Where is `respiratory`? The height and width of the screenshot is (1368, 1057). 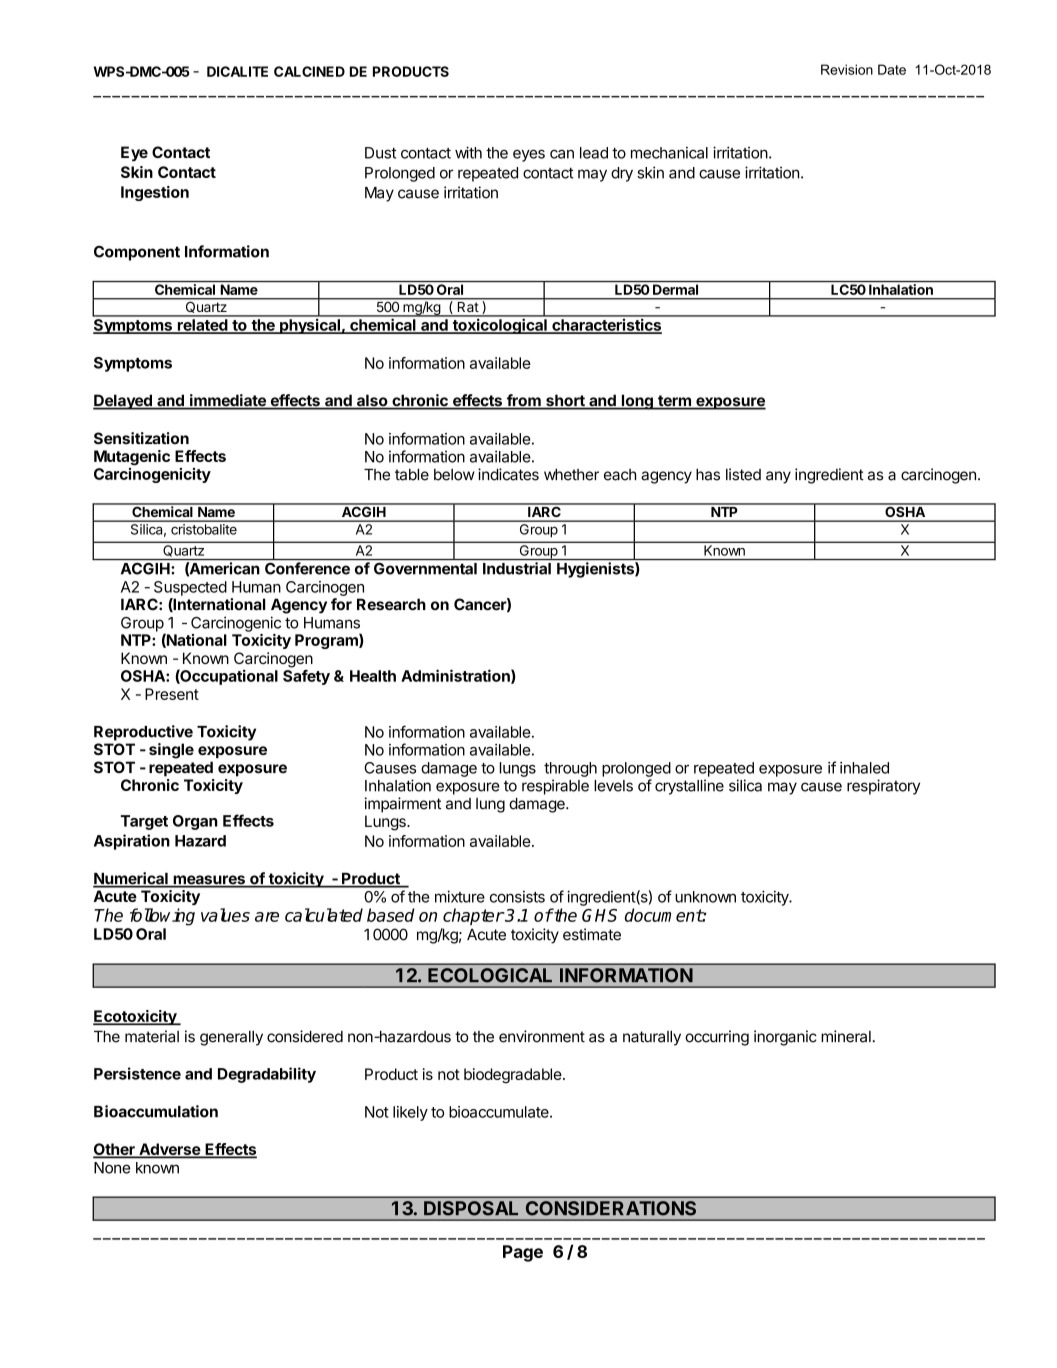
respiratory is located at coordinates (883, 787).
